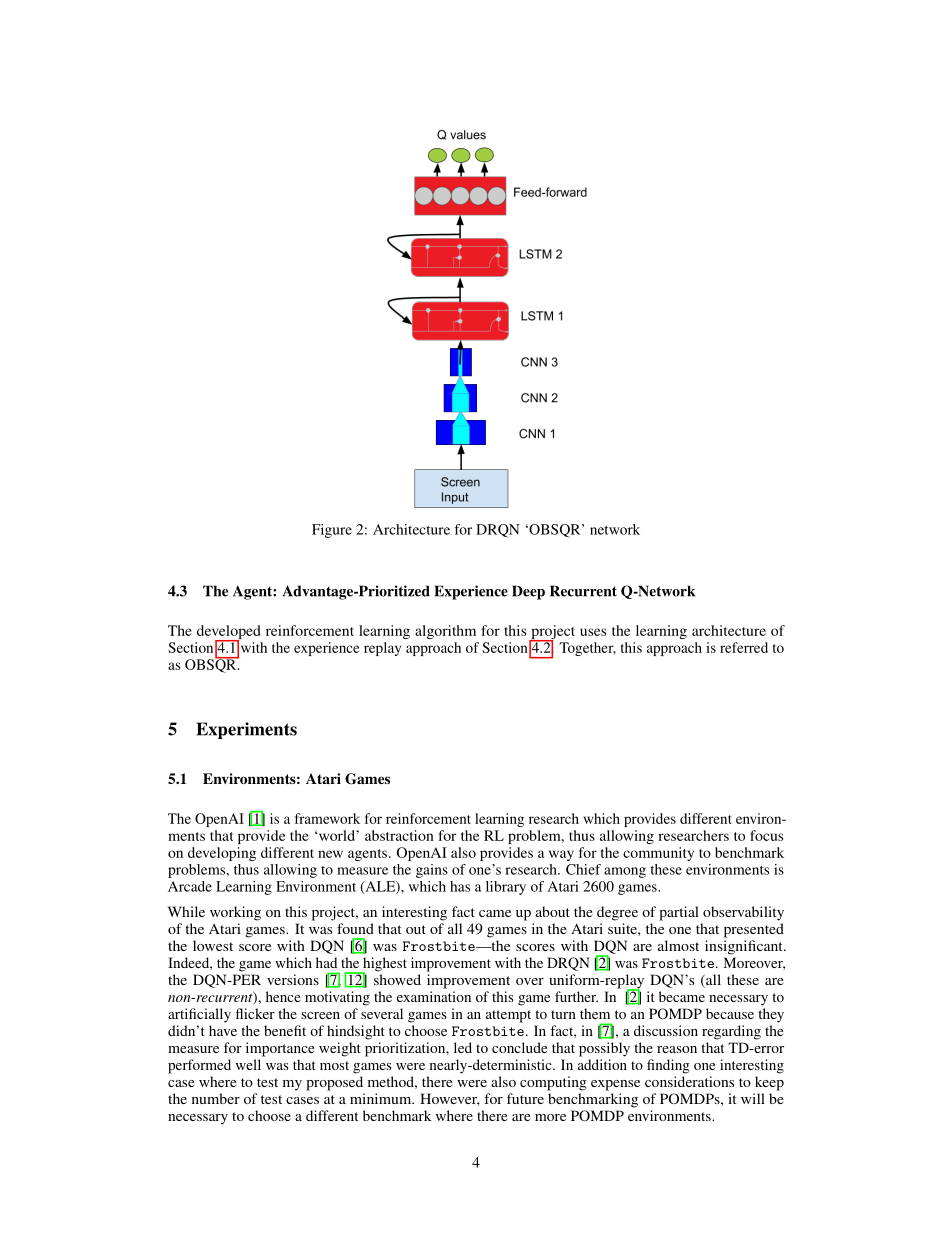 The width and height of the screenshot is (952, 1233). Describe the element at coordinates (528, 592) in the screenshot. I see `Deep` at that location.
